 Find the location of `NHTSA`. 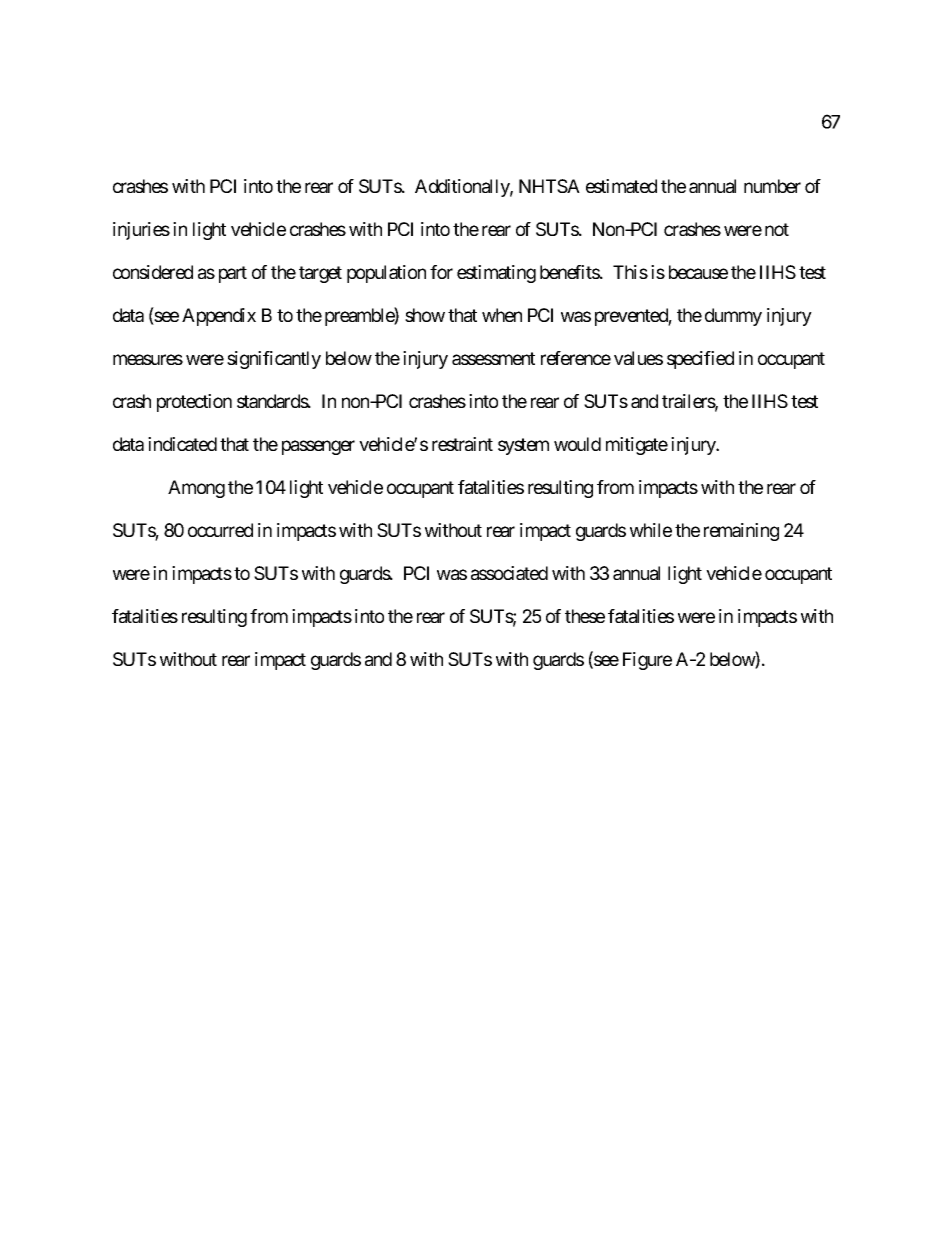

NHTSA is located at coordinates (549, 186).
